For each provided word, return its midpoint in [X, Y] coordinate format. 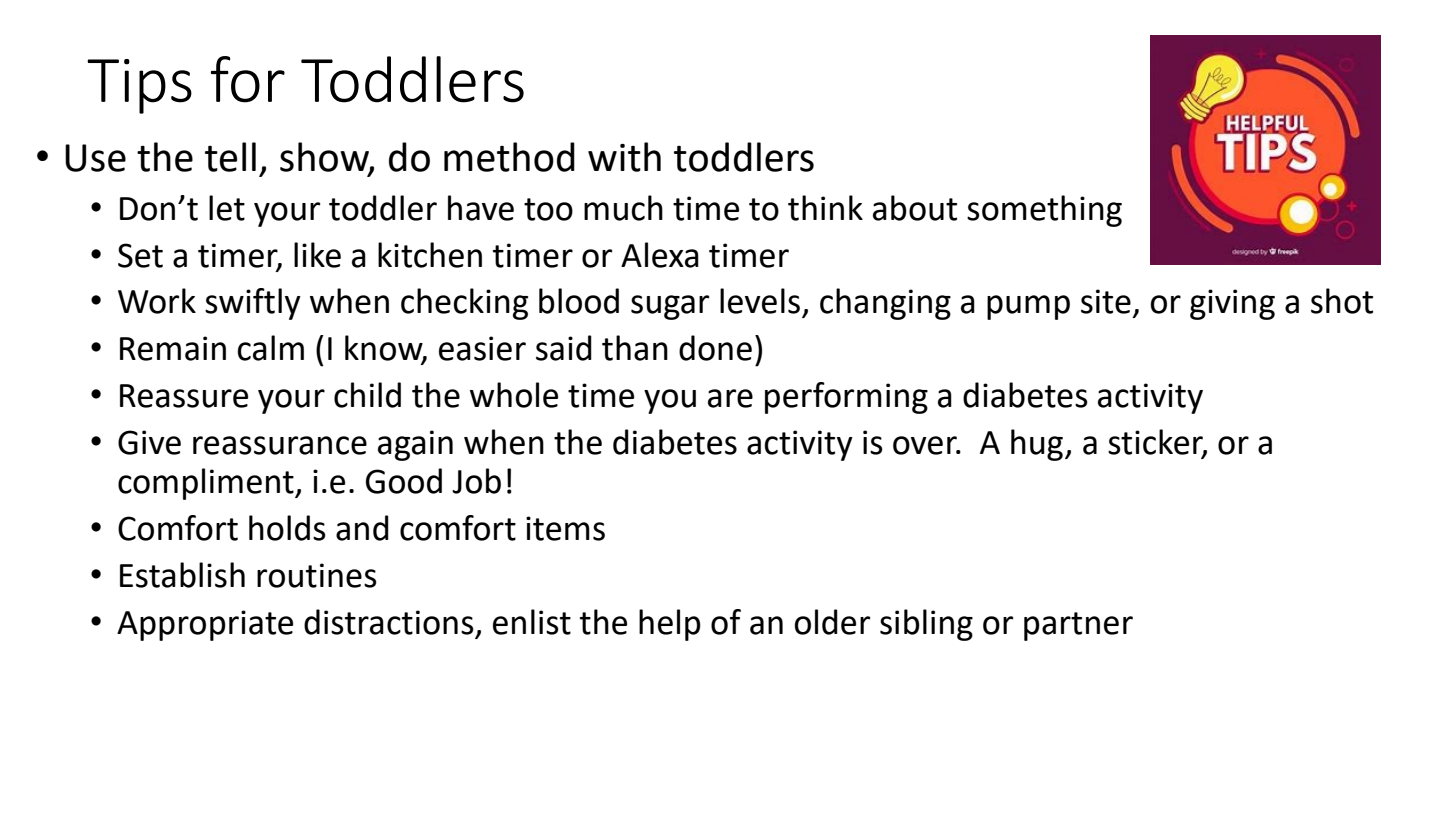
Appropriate [205, 625]
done [715, 348]
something [1044, 211]
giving [1232, 304]
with [624, 157]
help [670, 625]
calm [271, 348]
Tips [139, 86]
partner [1078, 626]
